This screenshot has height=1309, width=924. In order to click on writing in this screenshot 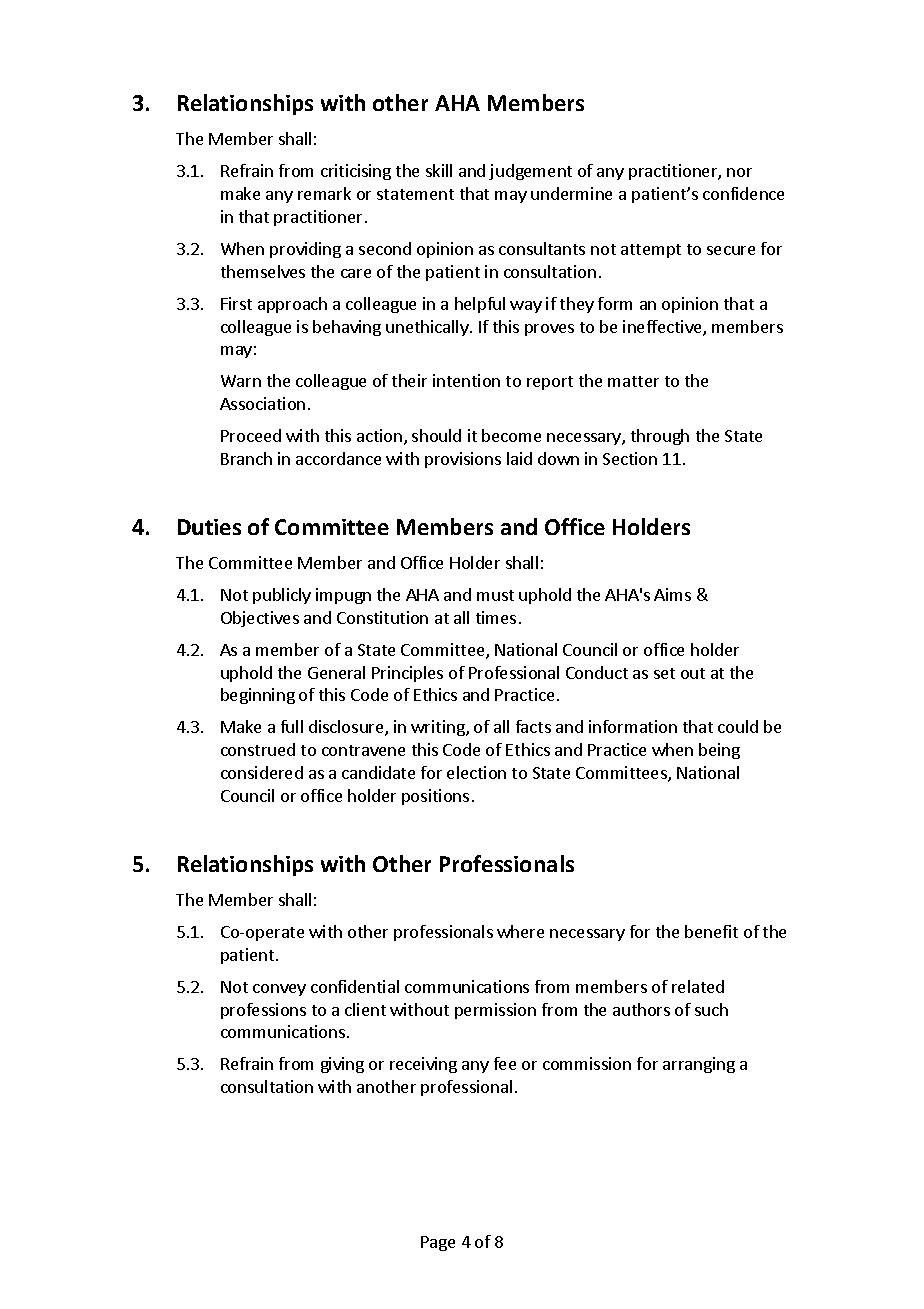, I will do `click(439, 728)`.
